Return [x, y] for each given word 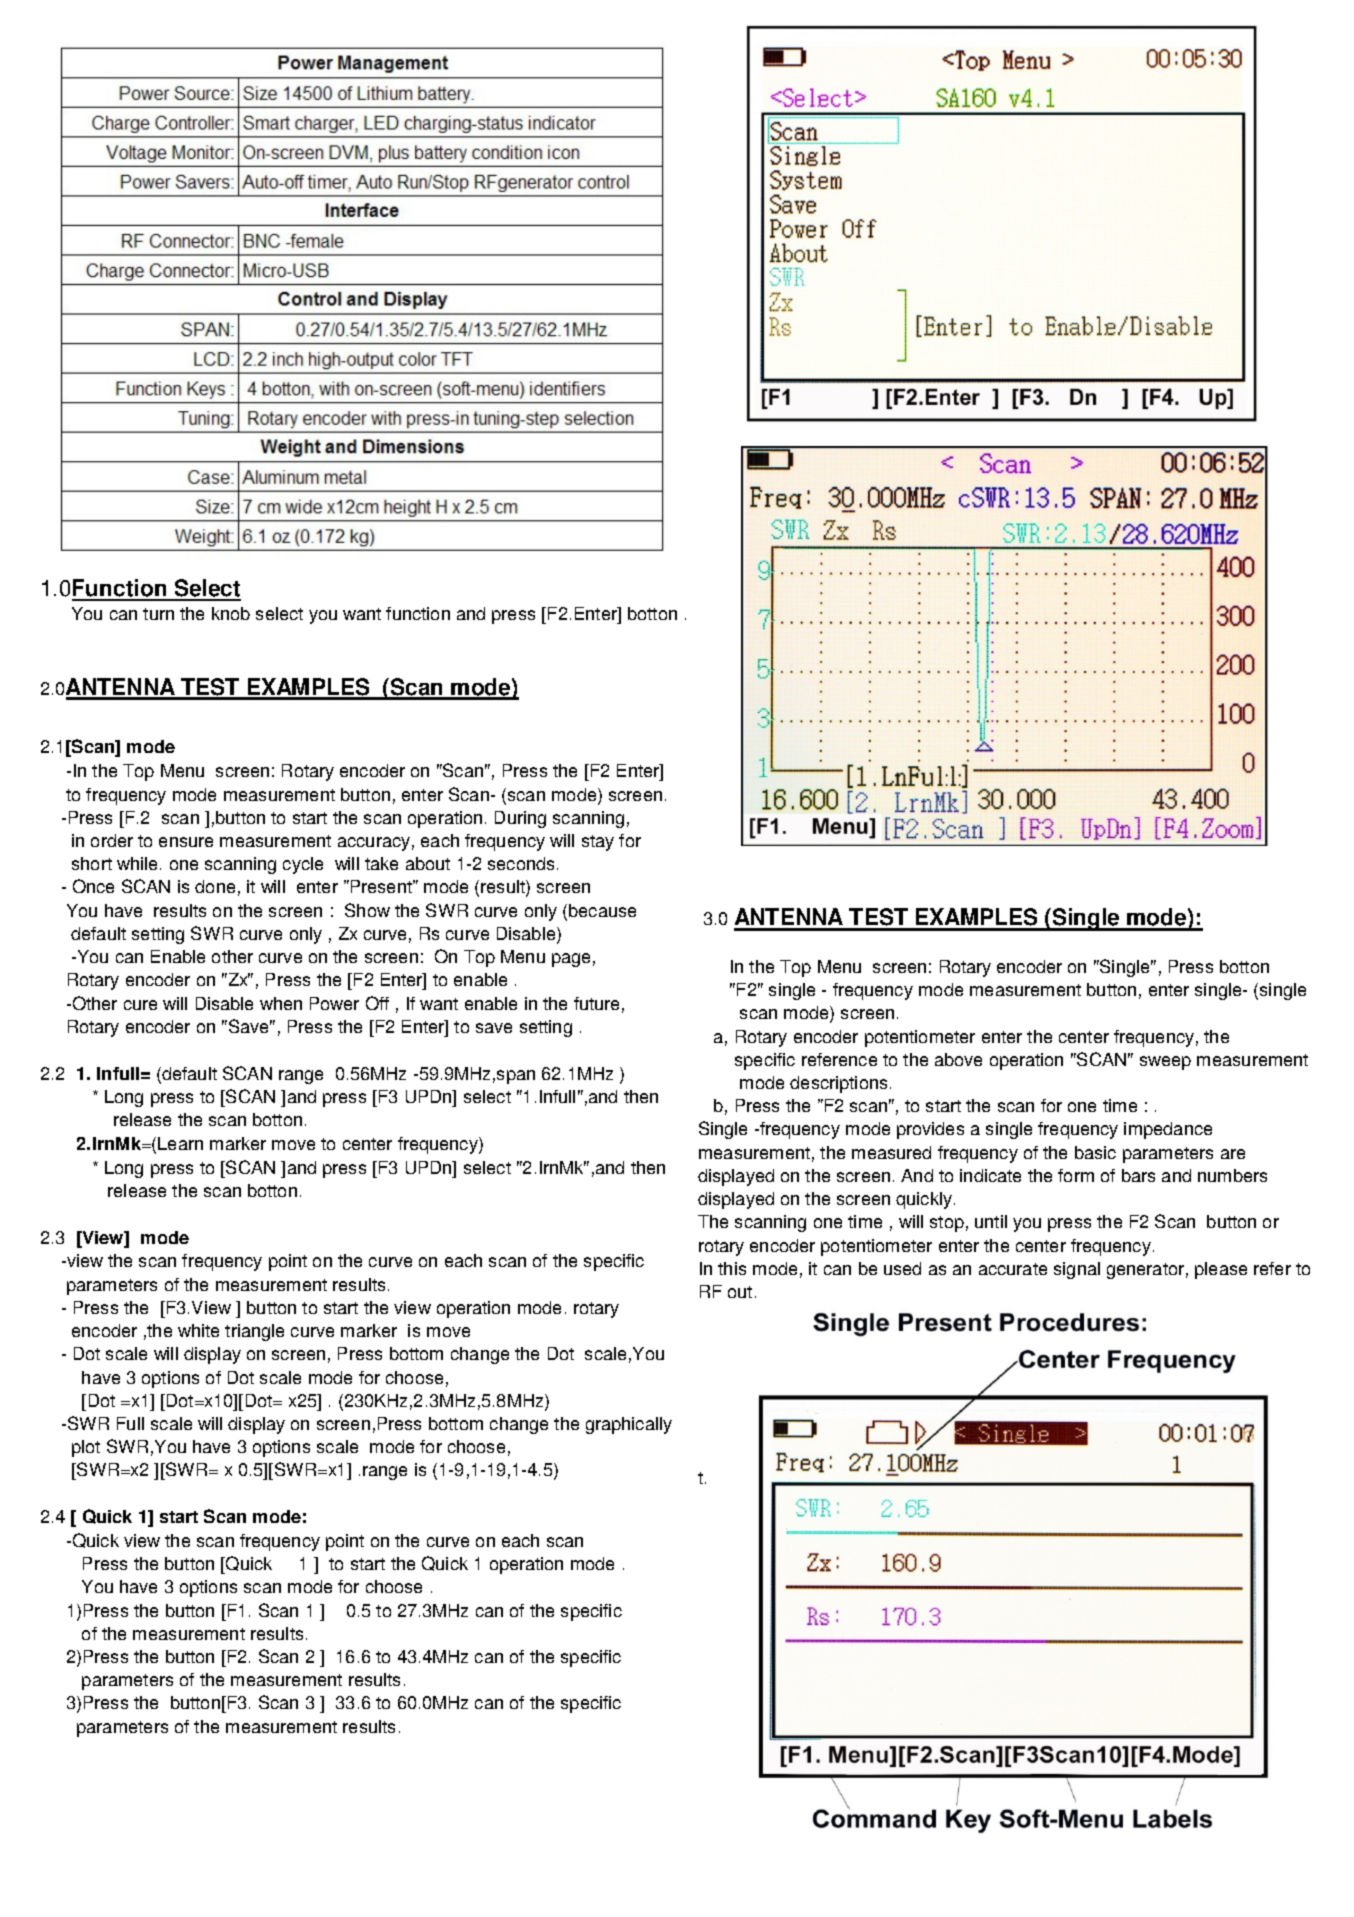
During [520, 819]
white [198, 1330]
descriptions [838, 1084]
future [596, 1003]
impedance [1168, 1130]
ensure [186, 842]
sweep [1165, 1063]
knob [231, 613]
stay [598, 843]
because [602, 910]
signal [1077, 1270]
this [732, 1268]
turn [158, 614]
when [281, 1003]
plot [86, 1448]
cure [140, 1005]
